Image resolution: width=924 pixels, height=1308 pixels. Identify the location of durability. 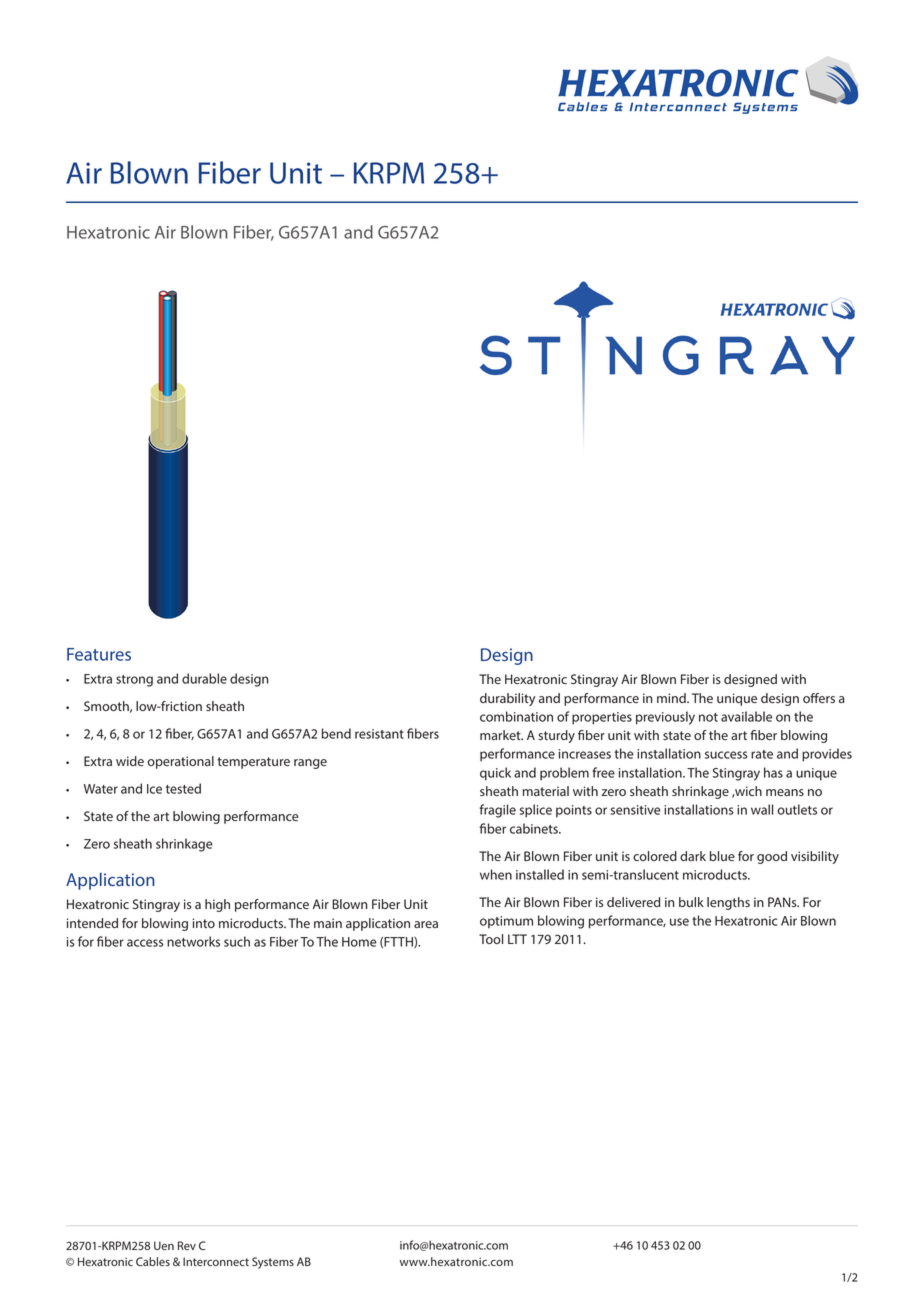
(507, 699).
